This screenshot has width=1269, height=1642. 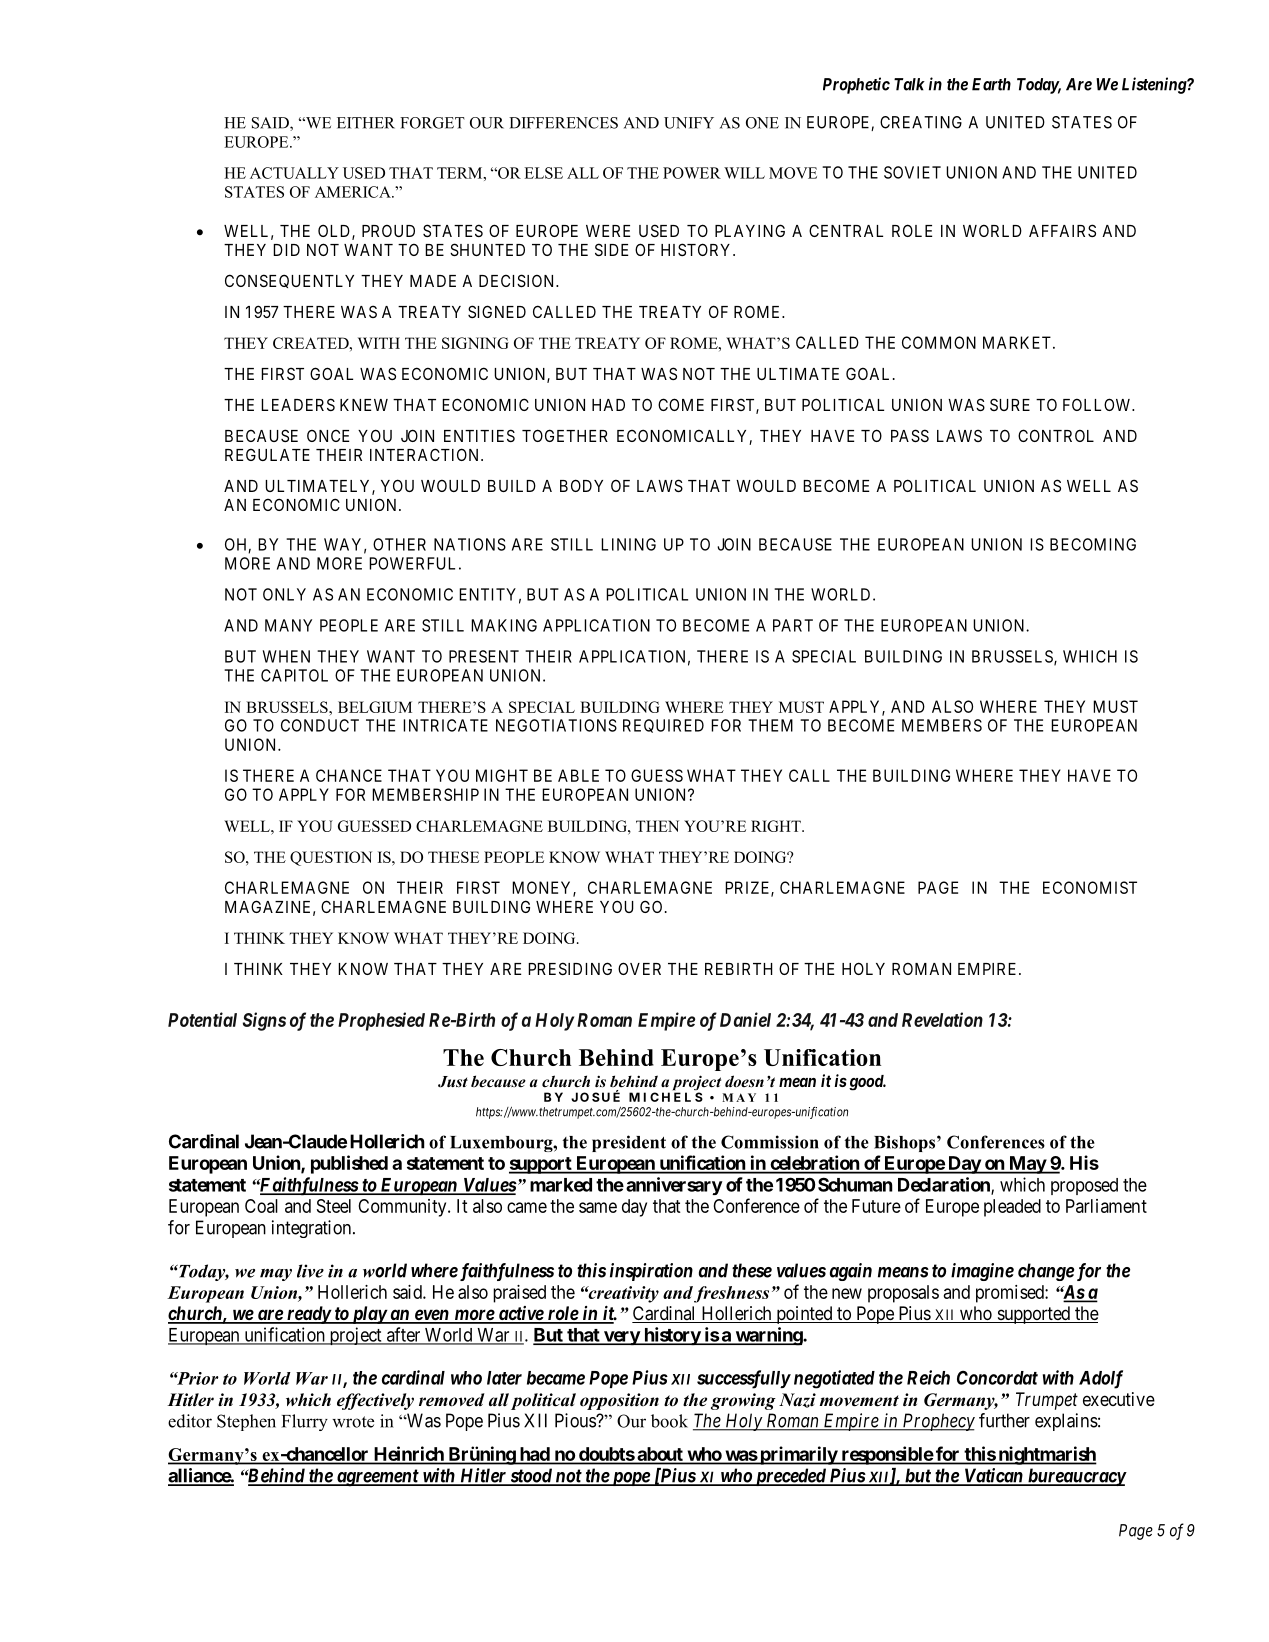 I want to click on ECONOMIST, so click(x=1090, y=887).
